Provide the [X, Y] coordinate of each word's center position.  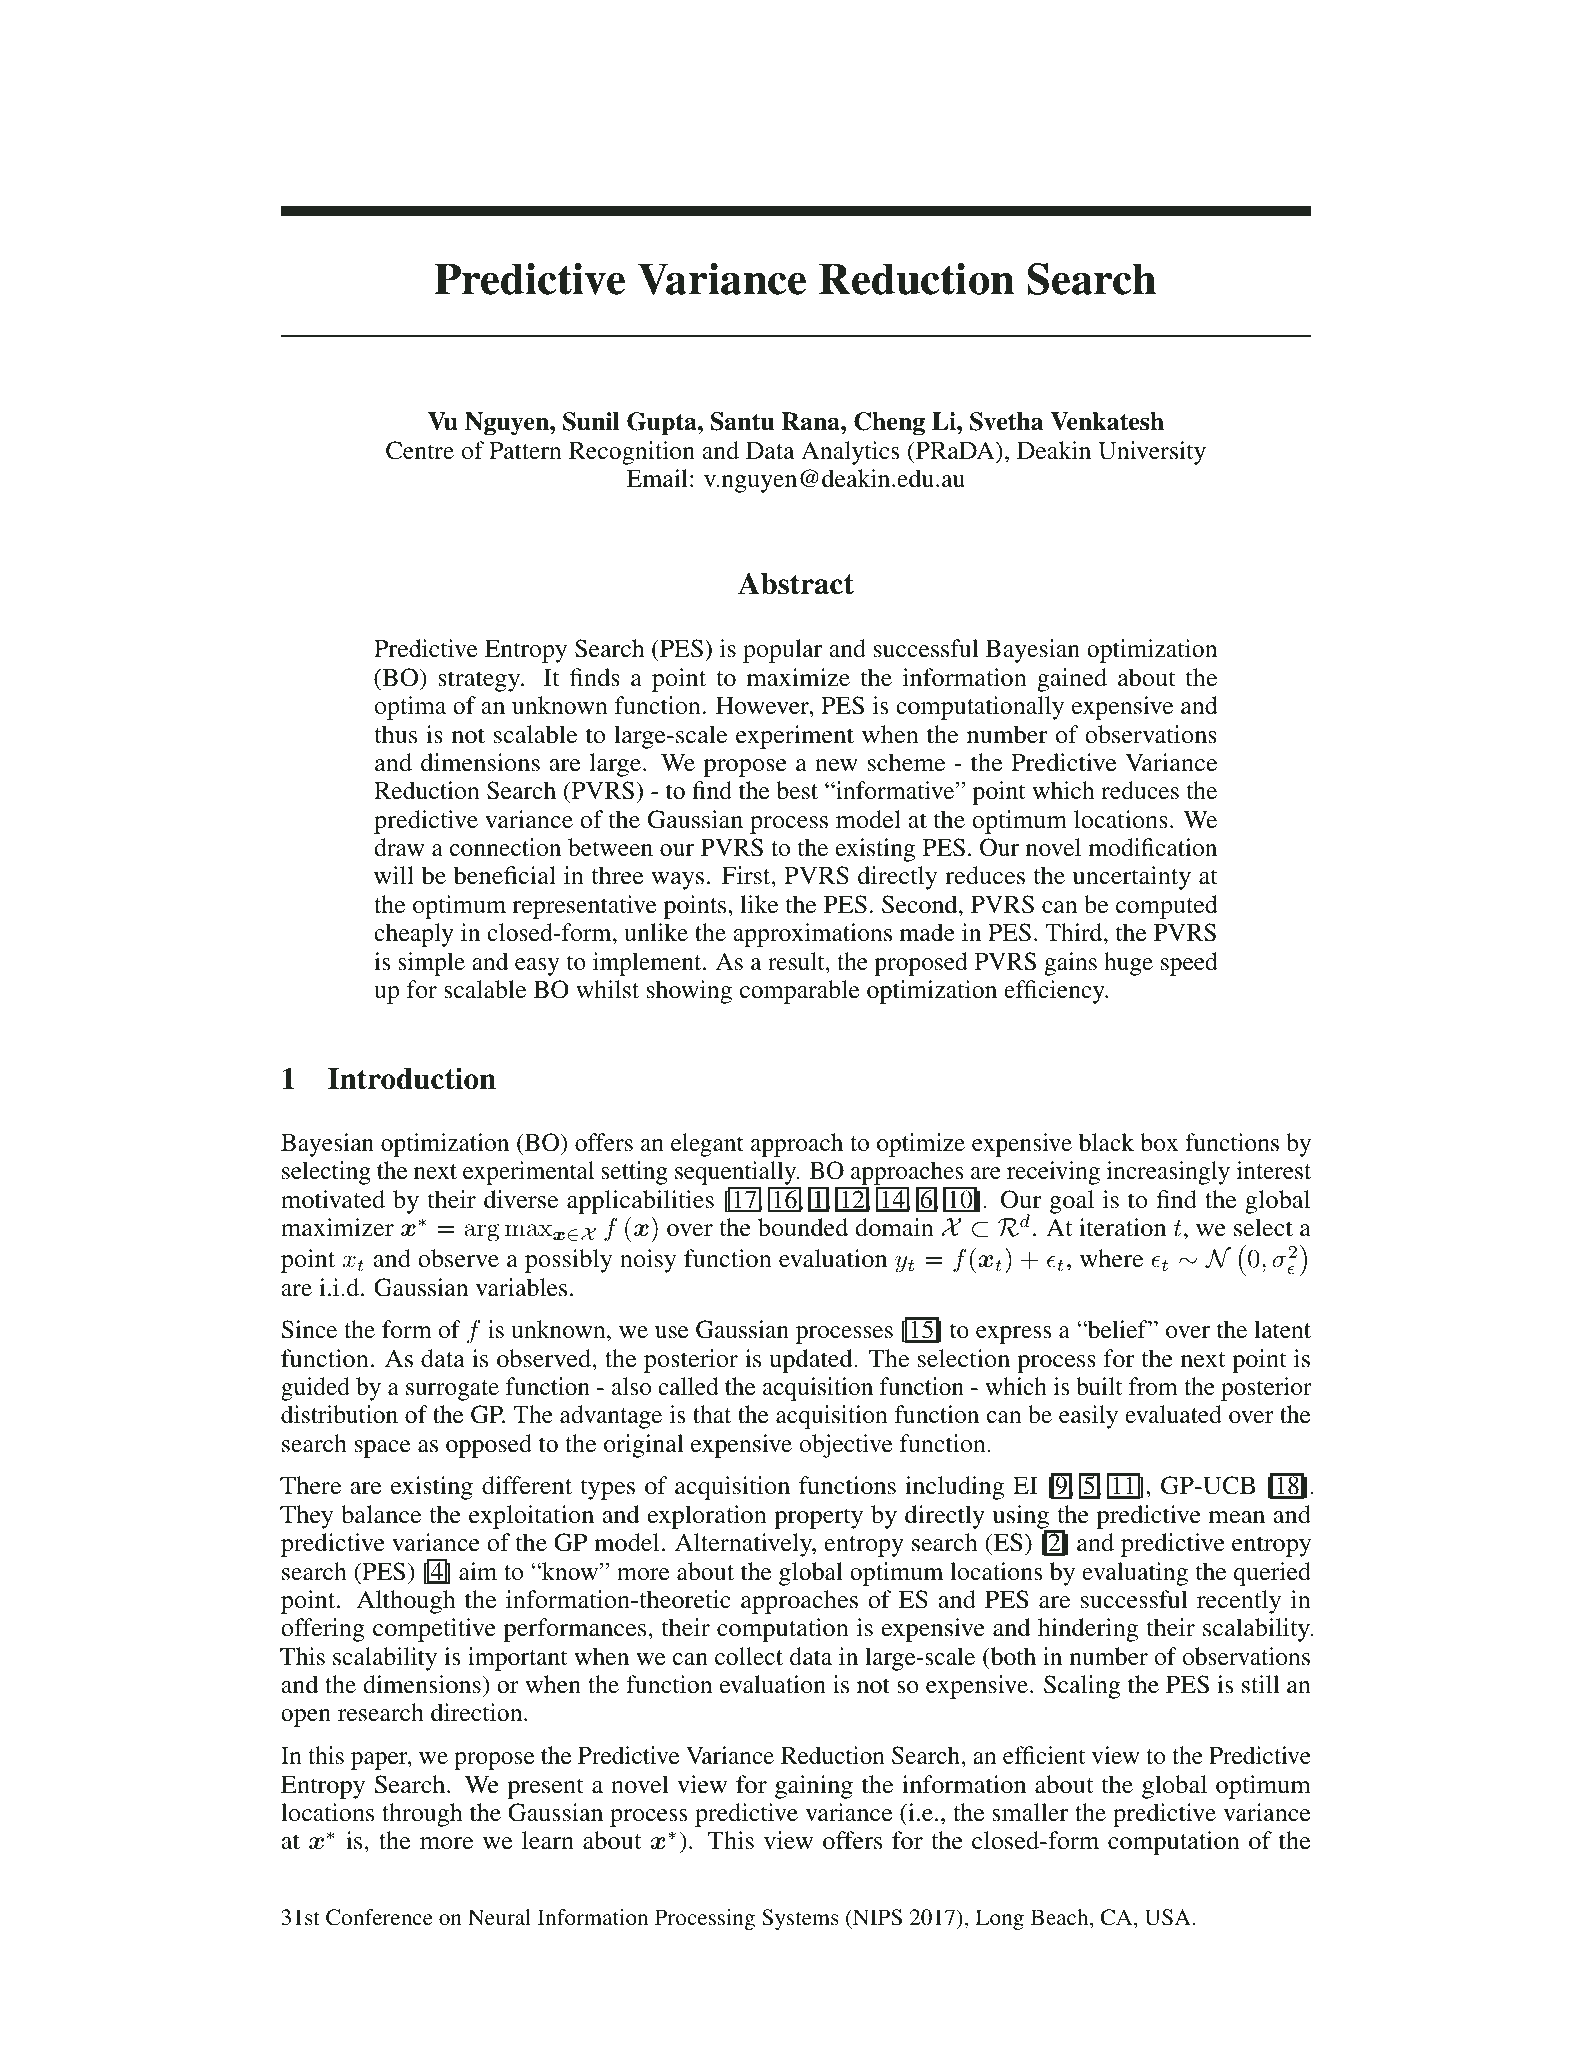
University [1152, 453]
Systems [800, 1919]
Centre [420, 450]
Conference [379, 1917]
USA [1168, 1917]
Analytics [850, 453]
